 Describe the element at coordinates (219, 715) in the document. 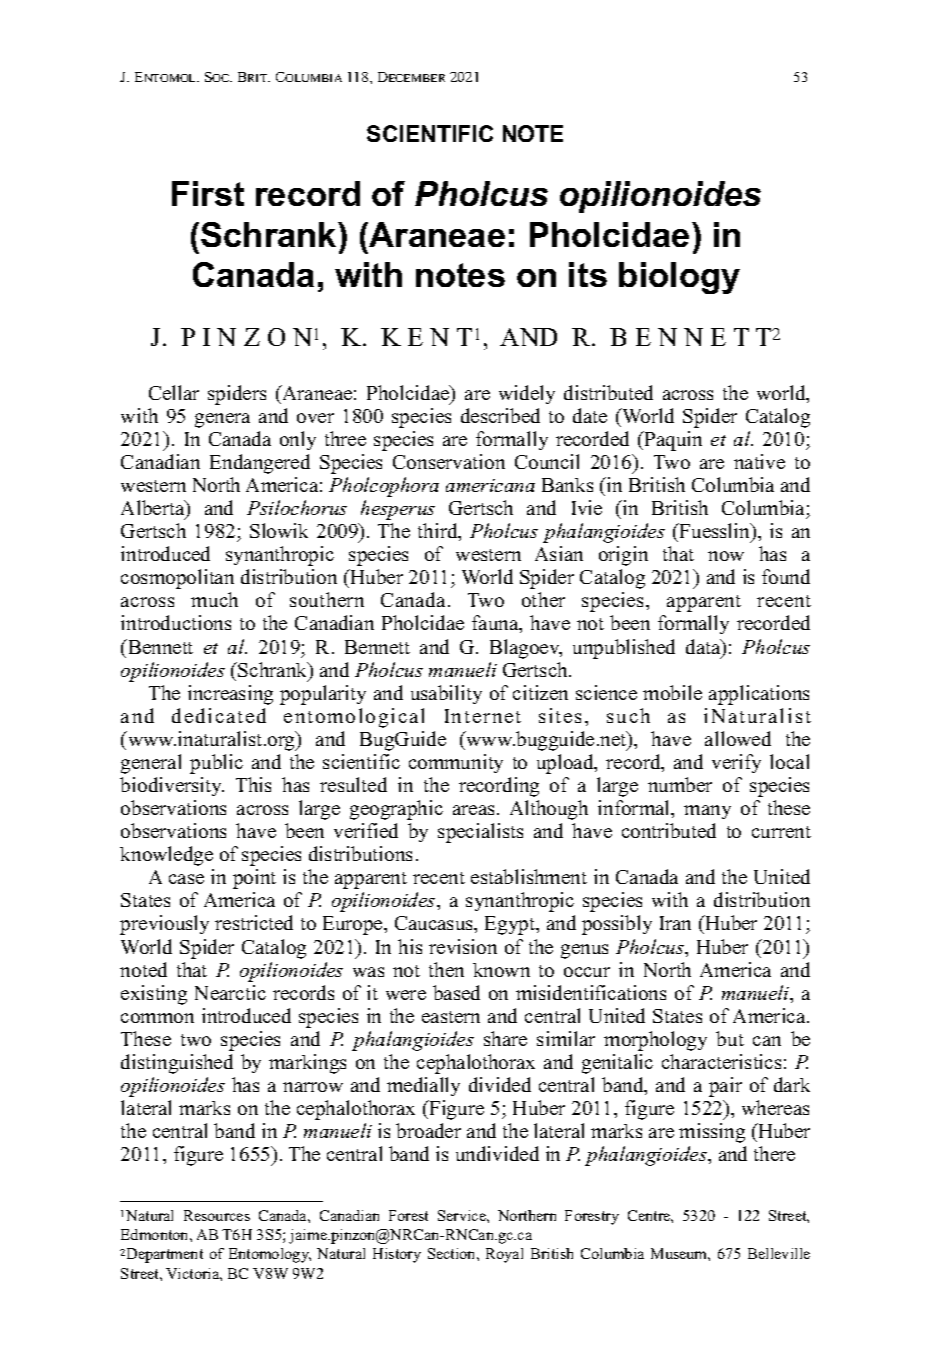

I see `dedicated` at that location.
